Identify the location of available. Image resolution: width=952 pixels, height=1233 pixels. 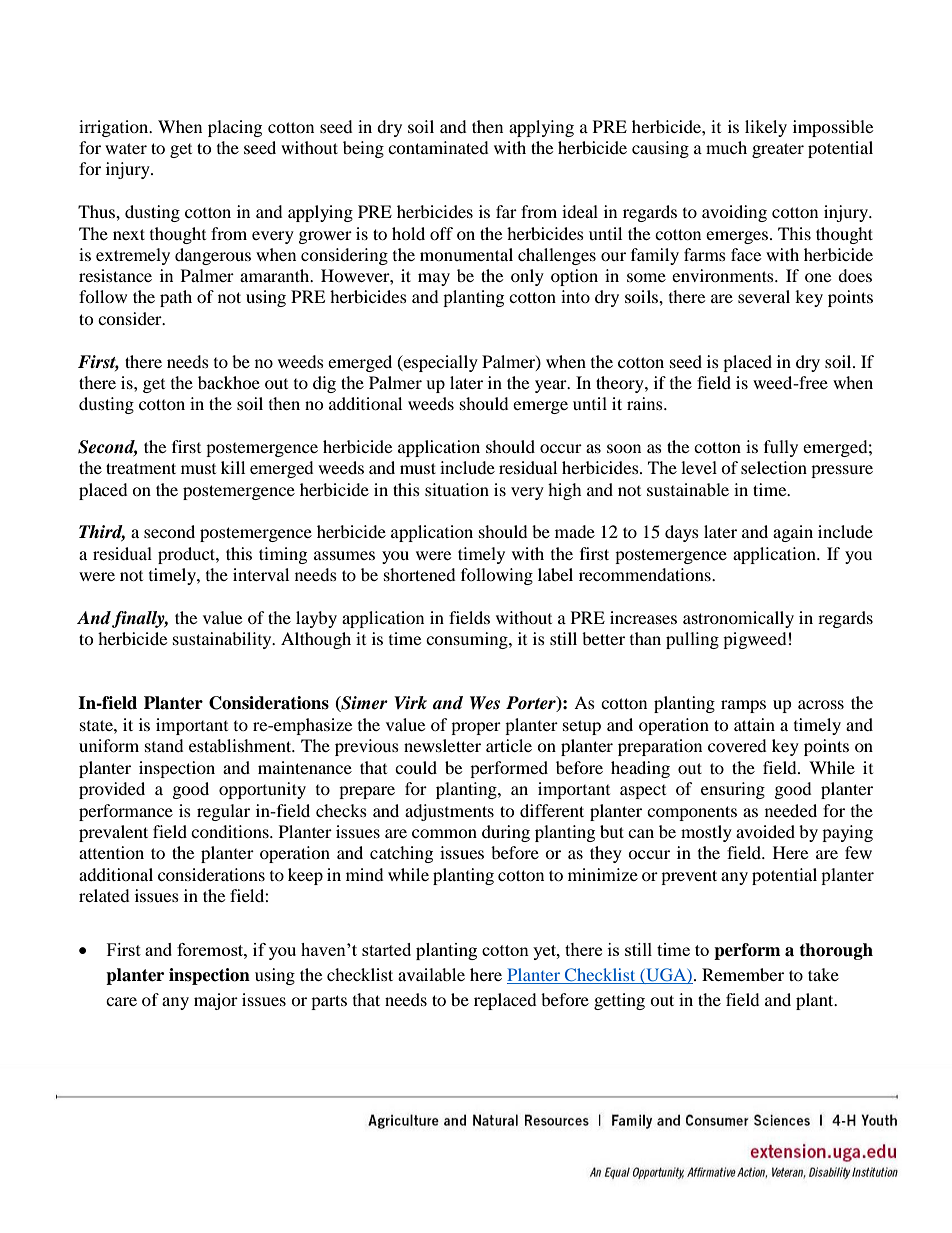
(431, 974).
